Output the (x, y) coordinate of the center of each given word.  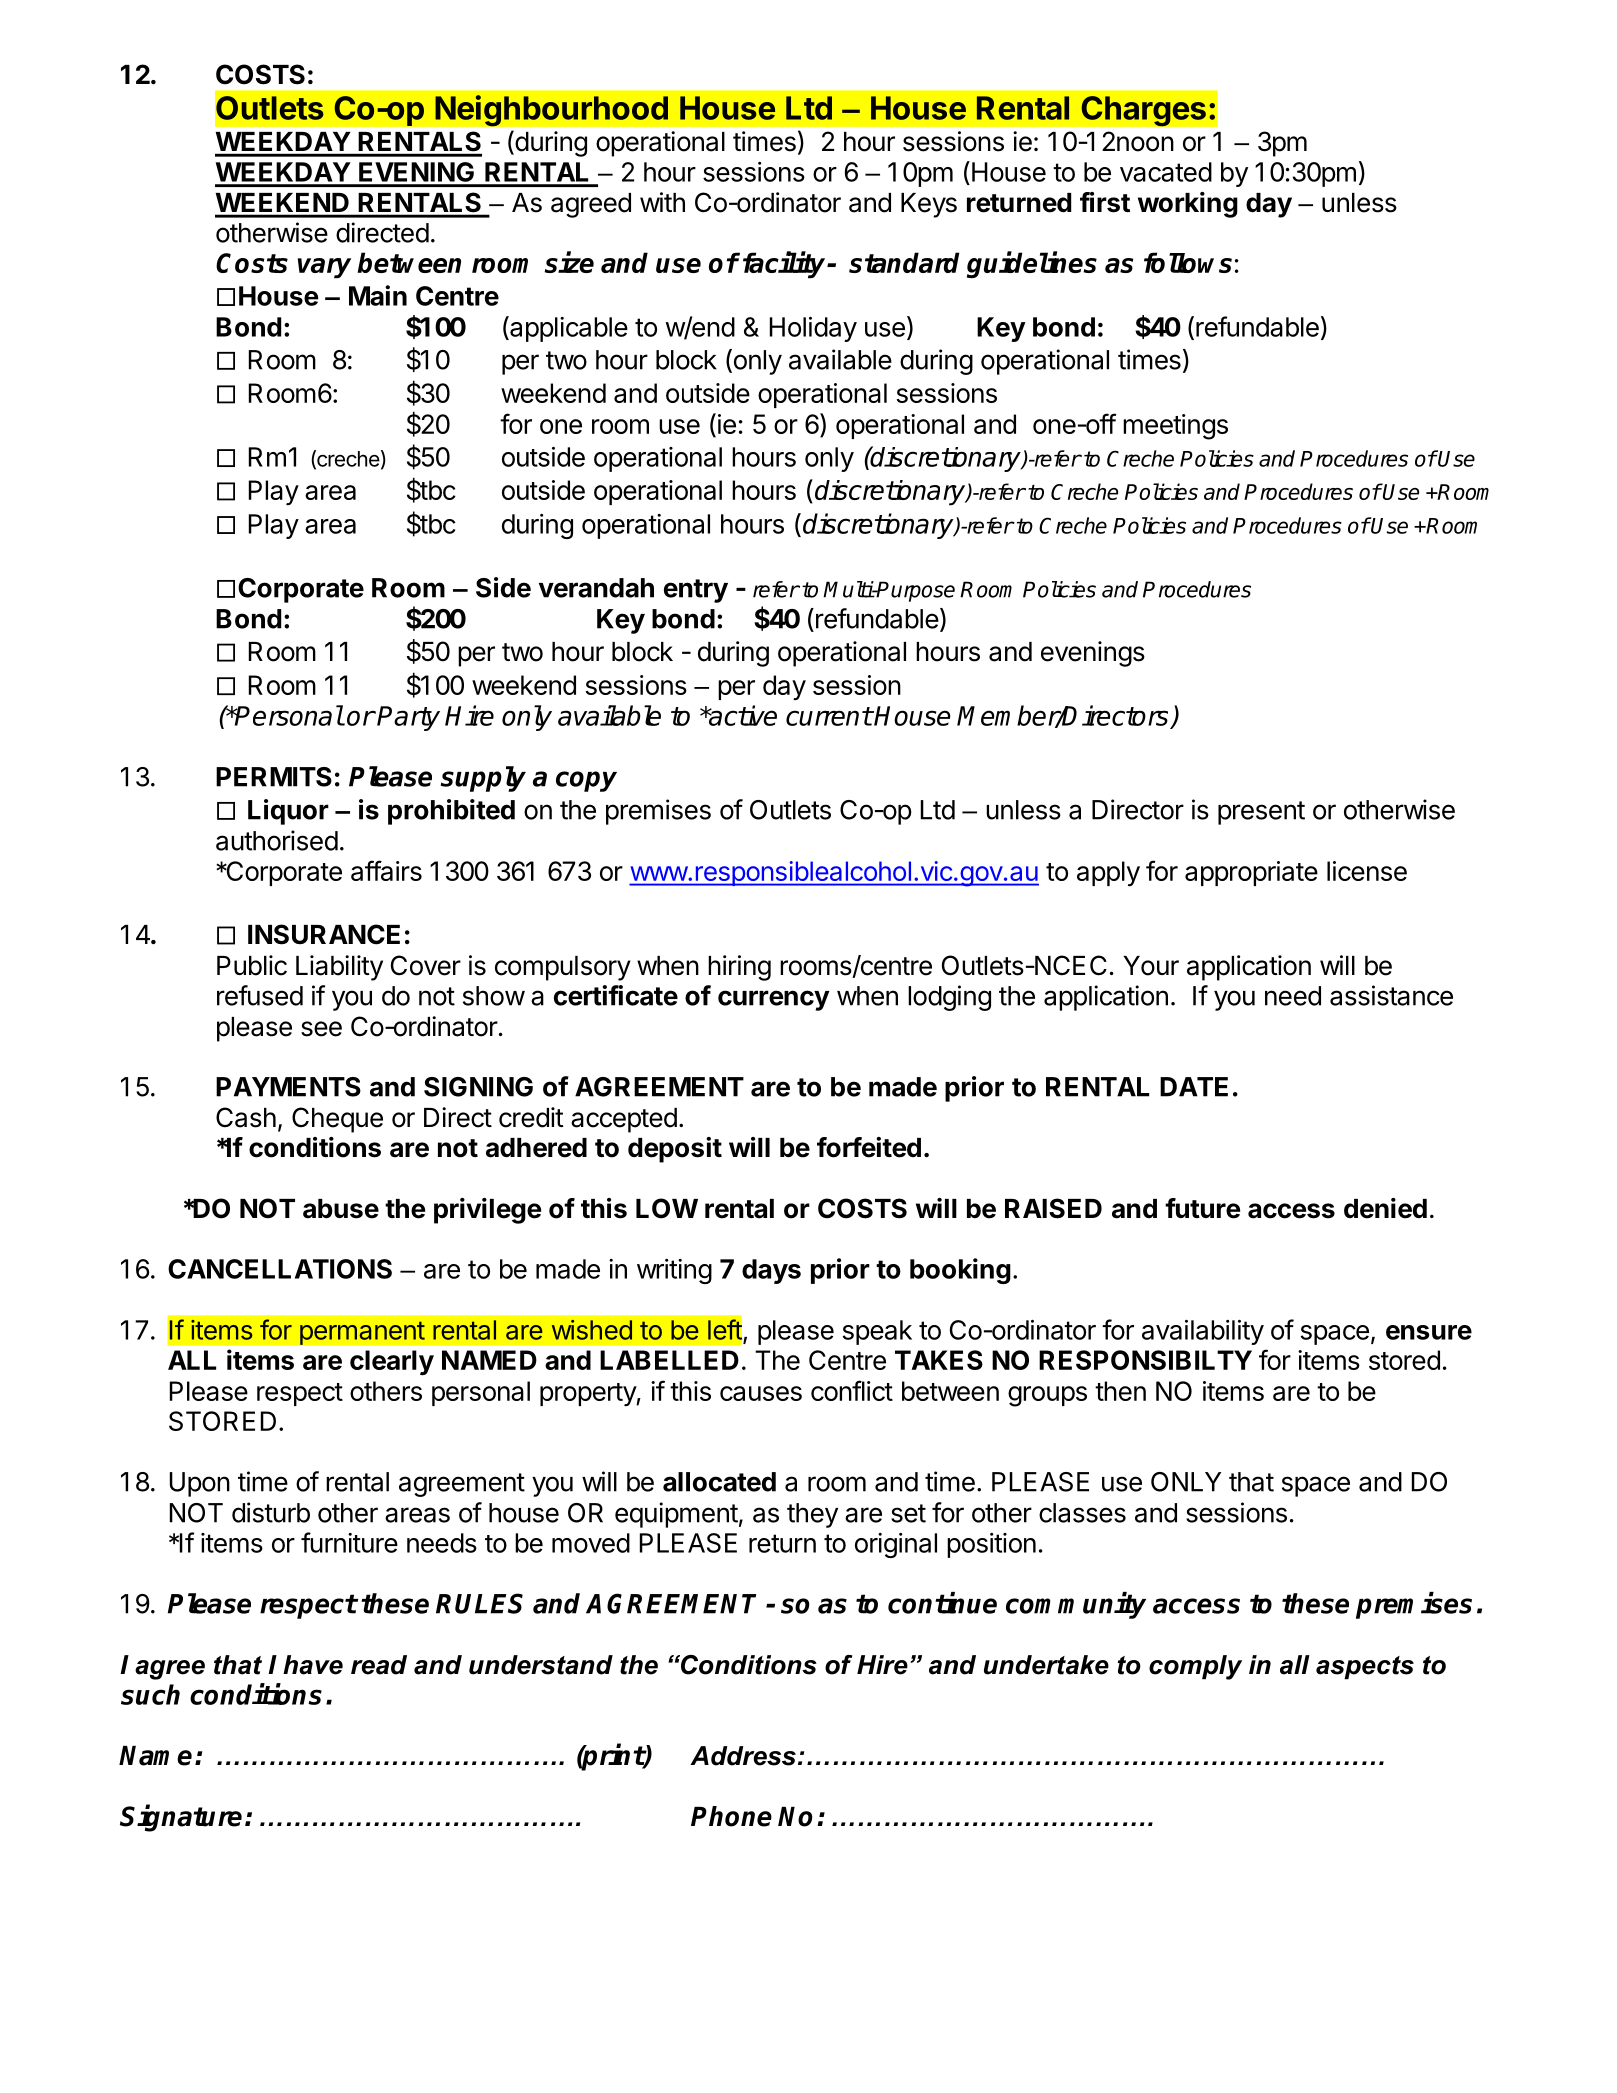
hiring (739, 968)
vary (324, 268)
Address (743, 1756)
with (662, 202)
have (313, 1665)
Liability (339, 968)
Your (1151, 966)
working (1188, 205)
